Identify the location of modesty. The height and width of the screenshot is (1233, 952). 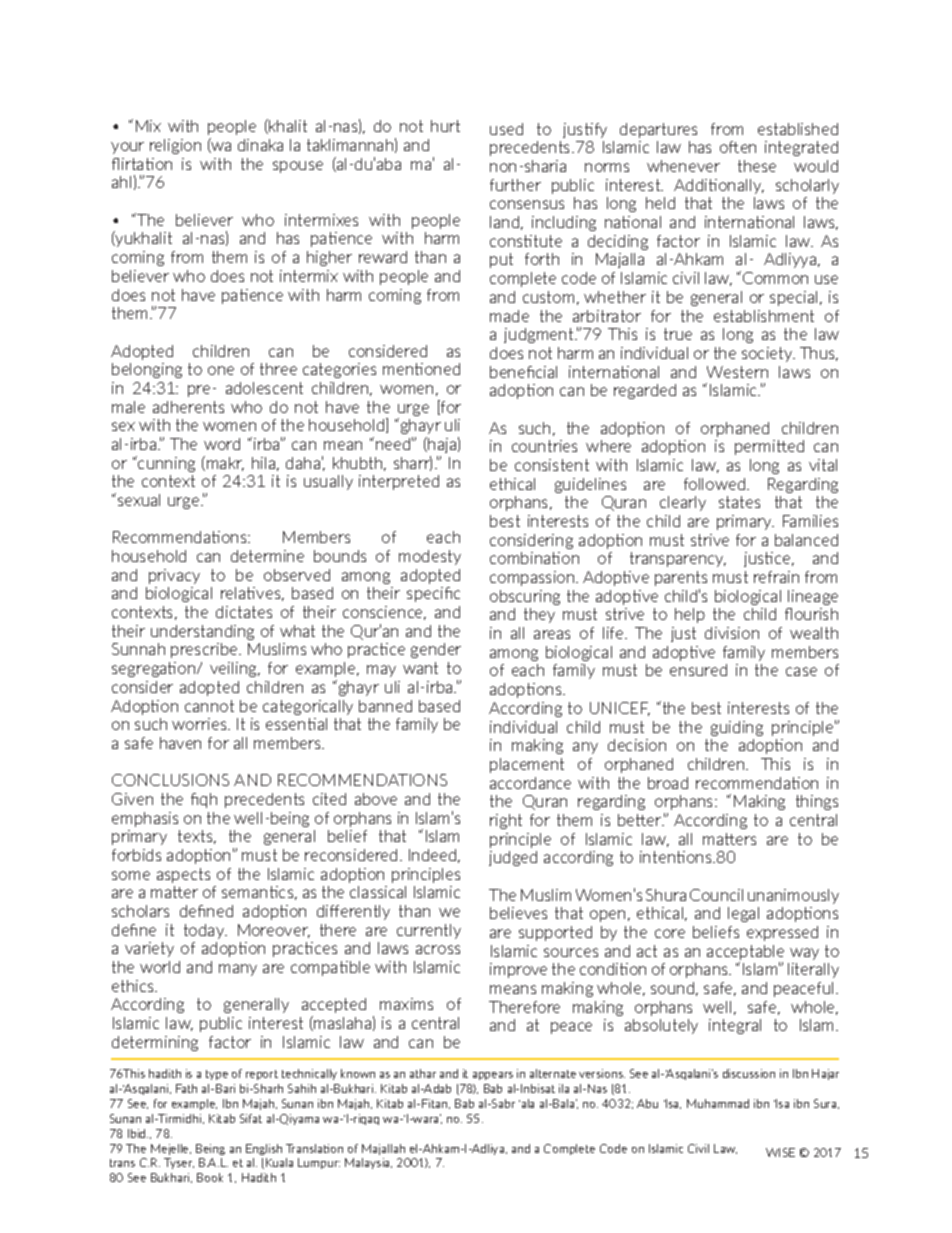
(430, 557).
